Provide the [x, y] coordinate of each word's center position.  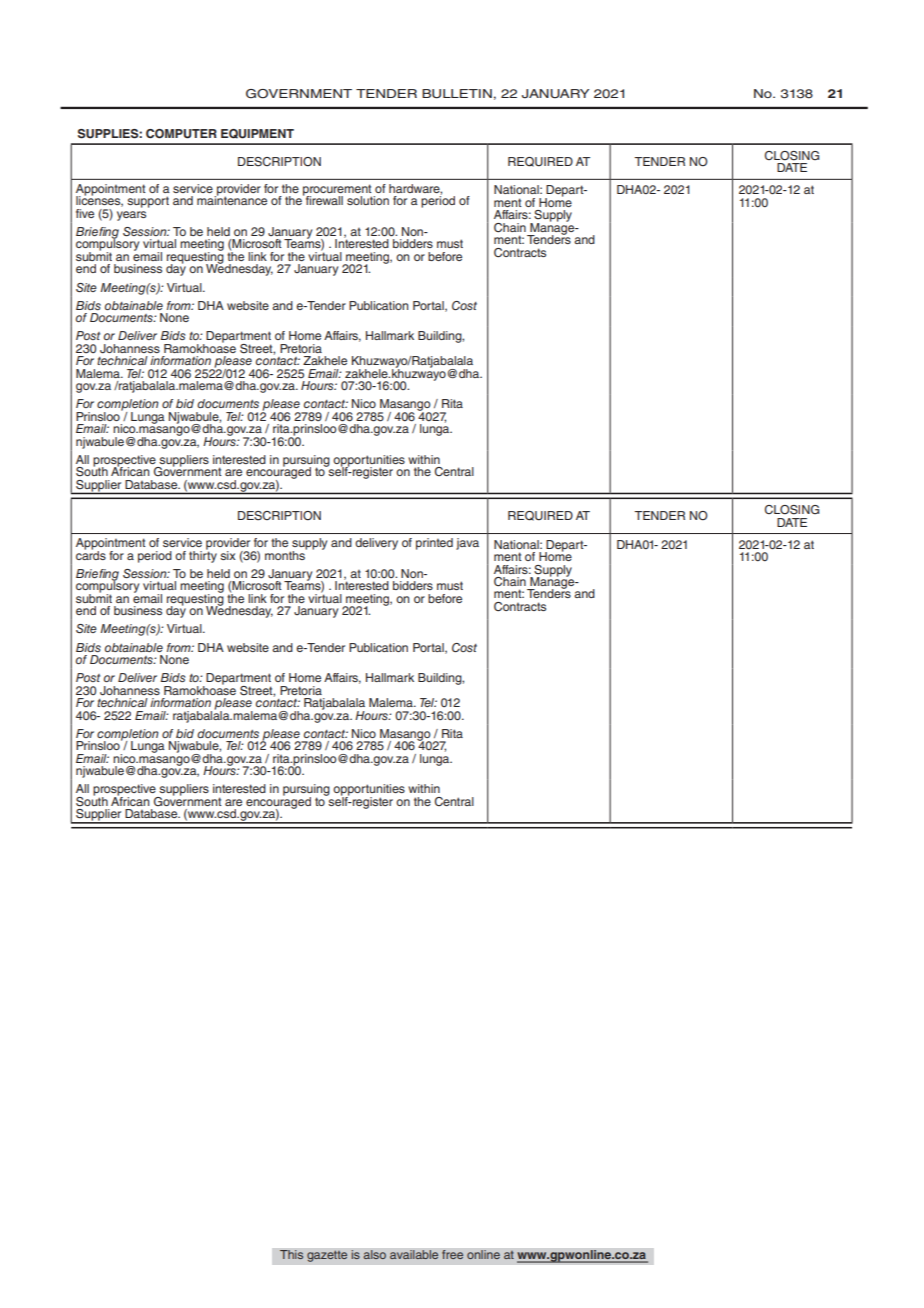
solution [368, 200]
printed [434, 544]
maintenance [232, 199]
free [453, 1255]
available [414, 1255]
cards [91, 554]
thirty [203, 555]
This [292, 1255]
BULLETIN [457, 94]
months [286, 554]
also [374, 1255]
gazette [327, 1256]
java [467, 544]
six [227, 555]
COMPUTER [181, 134]
